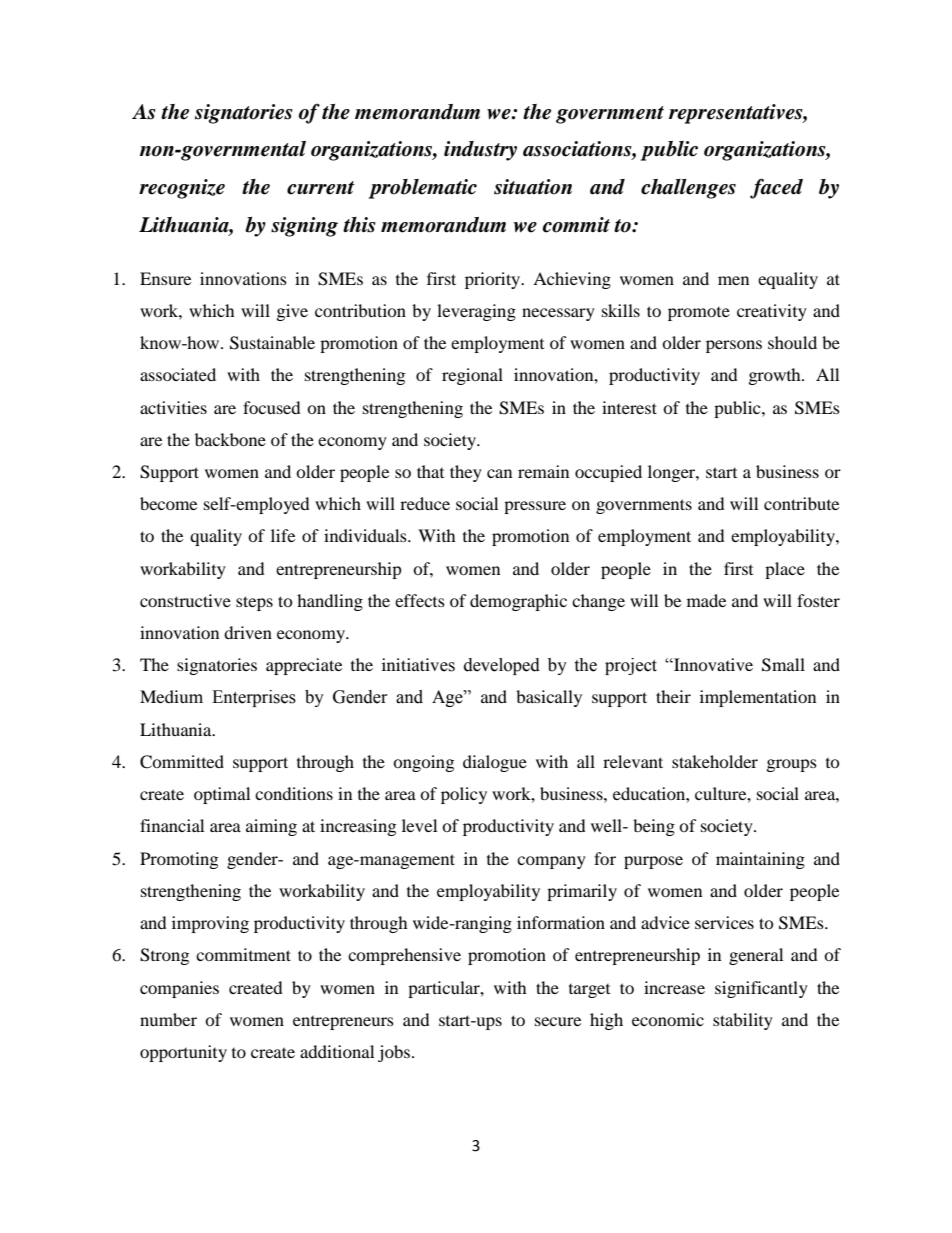 The height and width of the screenshot is (1233, 952). I want to click on industry, so click(480, 151).
